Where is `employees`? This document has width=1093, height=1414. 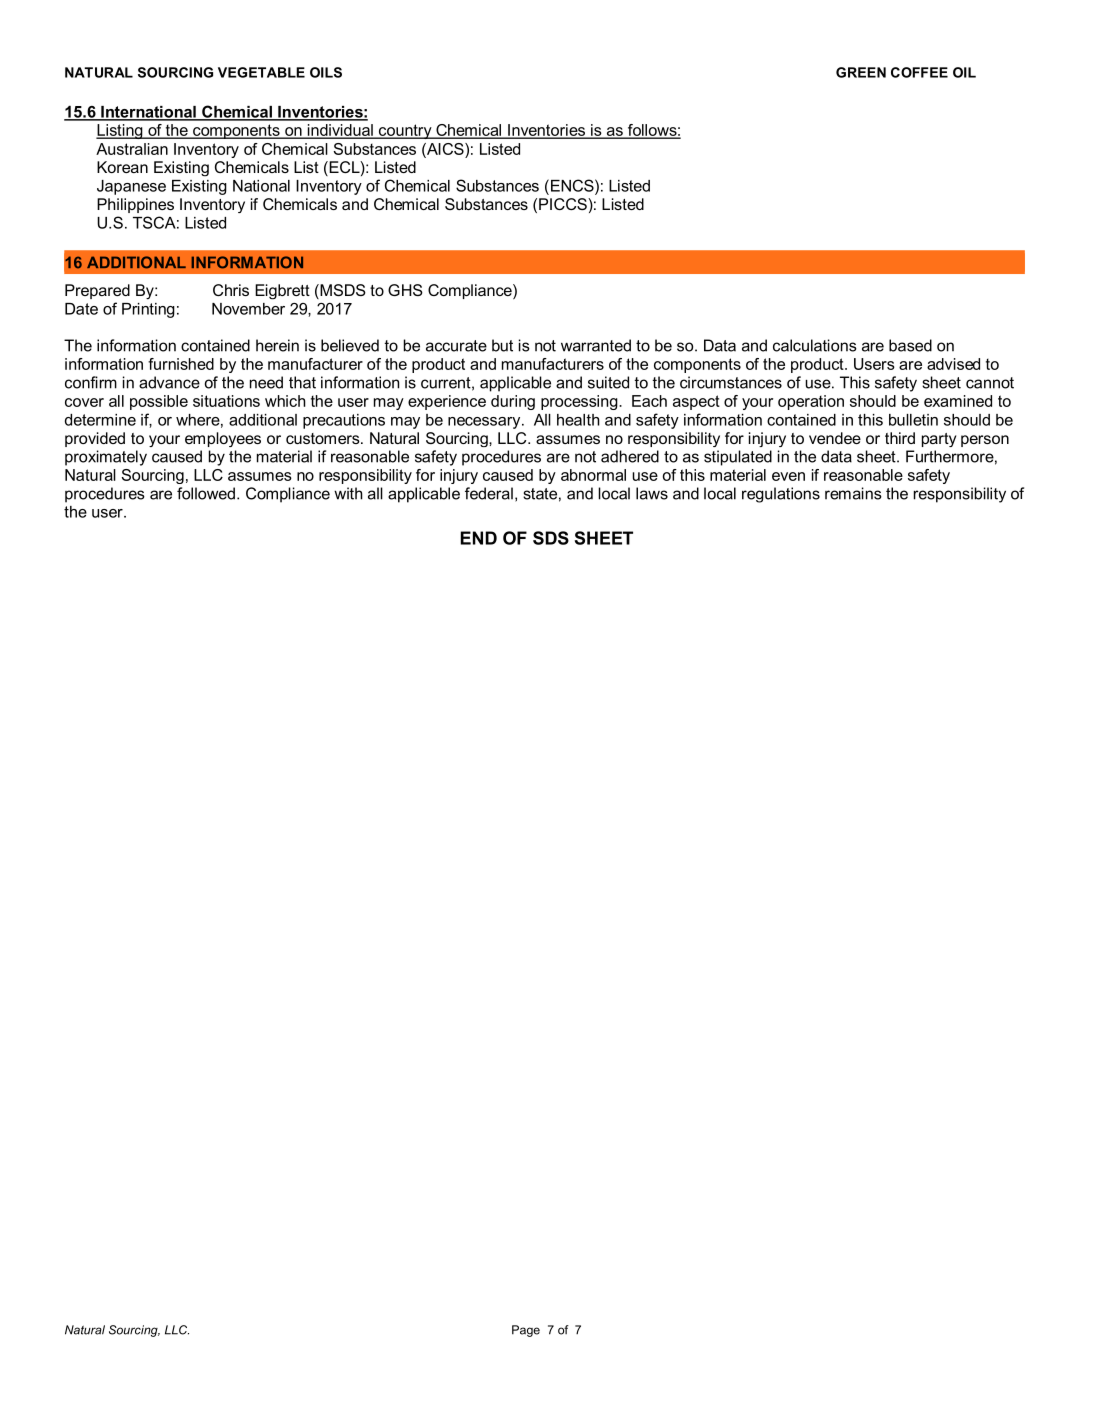
employees is located at coordinates (223, 439).
